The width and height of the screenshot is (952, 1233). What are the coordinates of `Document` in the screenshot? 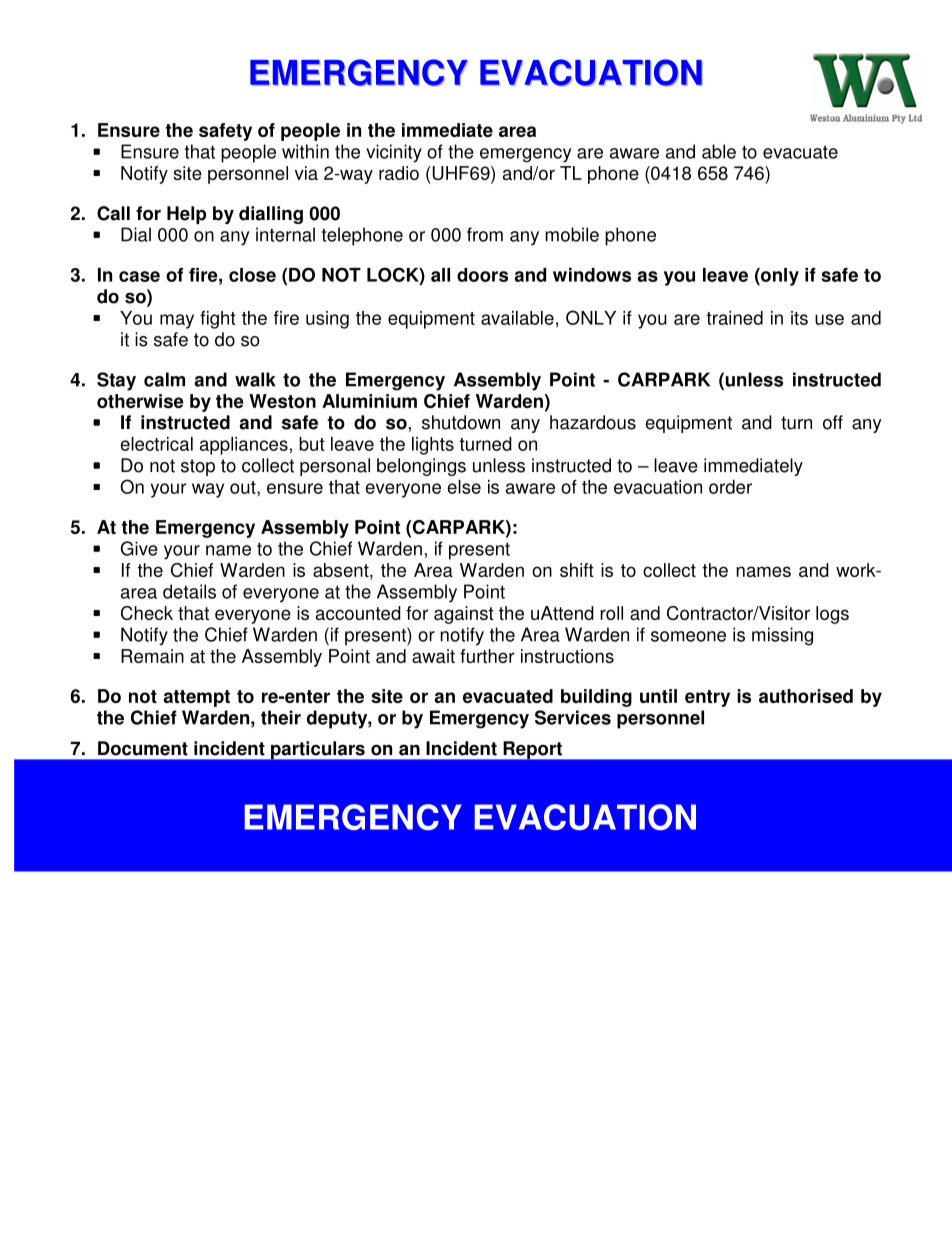 It's located at (143, 748).
